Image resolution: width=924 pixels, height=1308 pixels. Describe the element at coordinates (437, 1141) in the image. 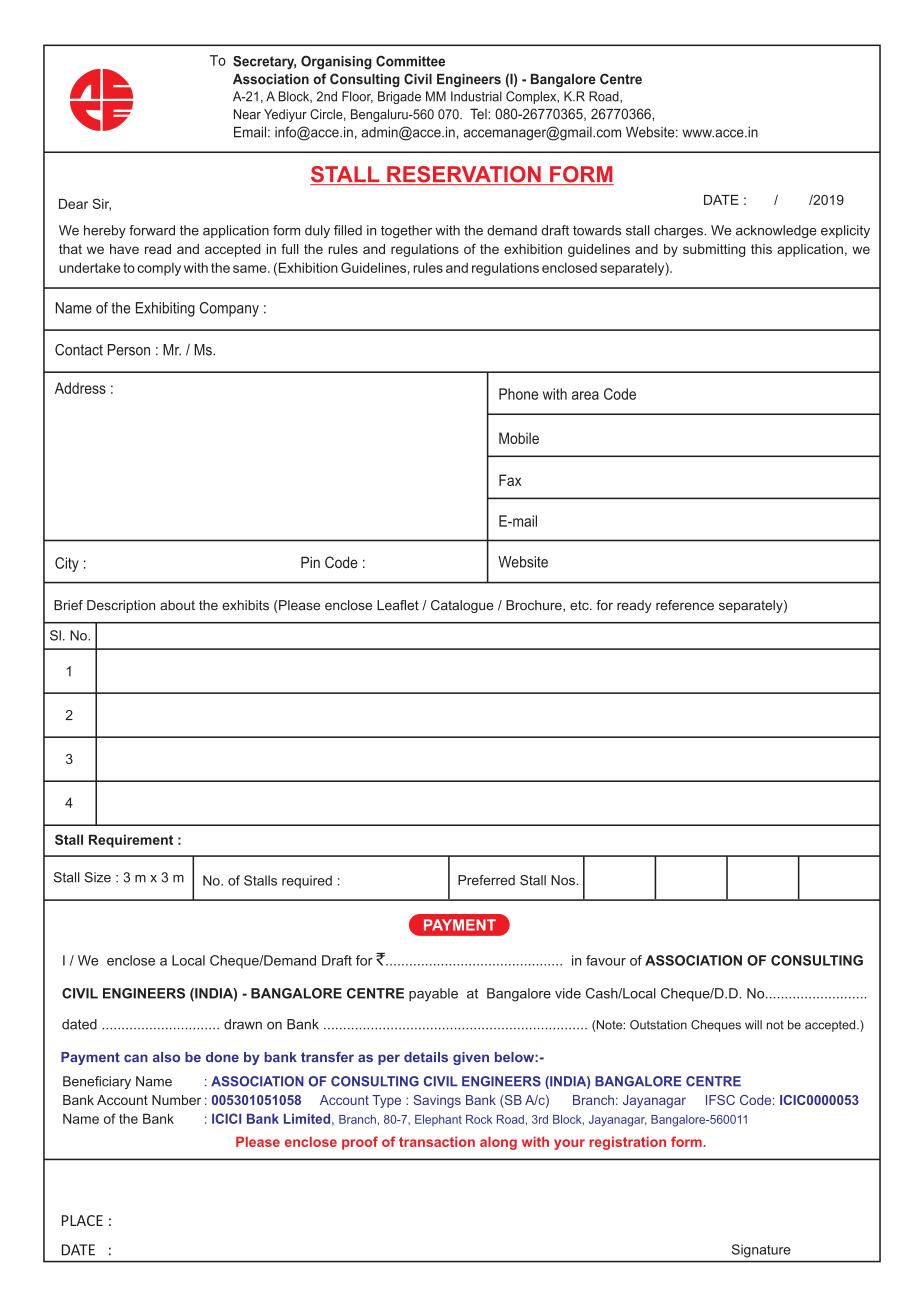

I see `transaction` at that location.
